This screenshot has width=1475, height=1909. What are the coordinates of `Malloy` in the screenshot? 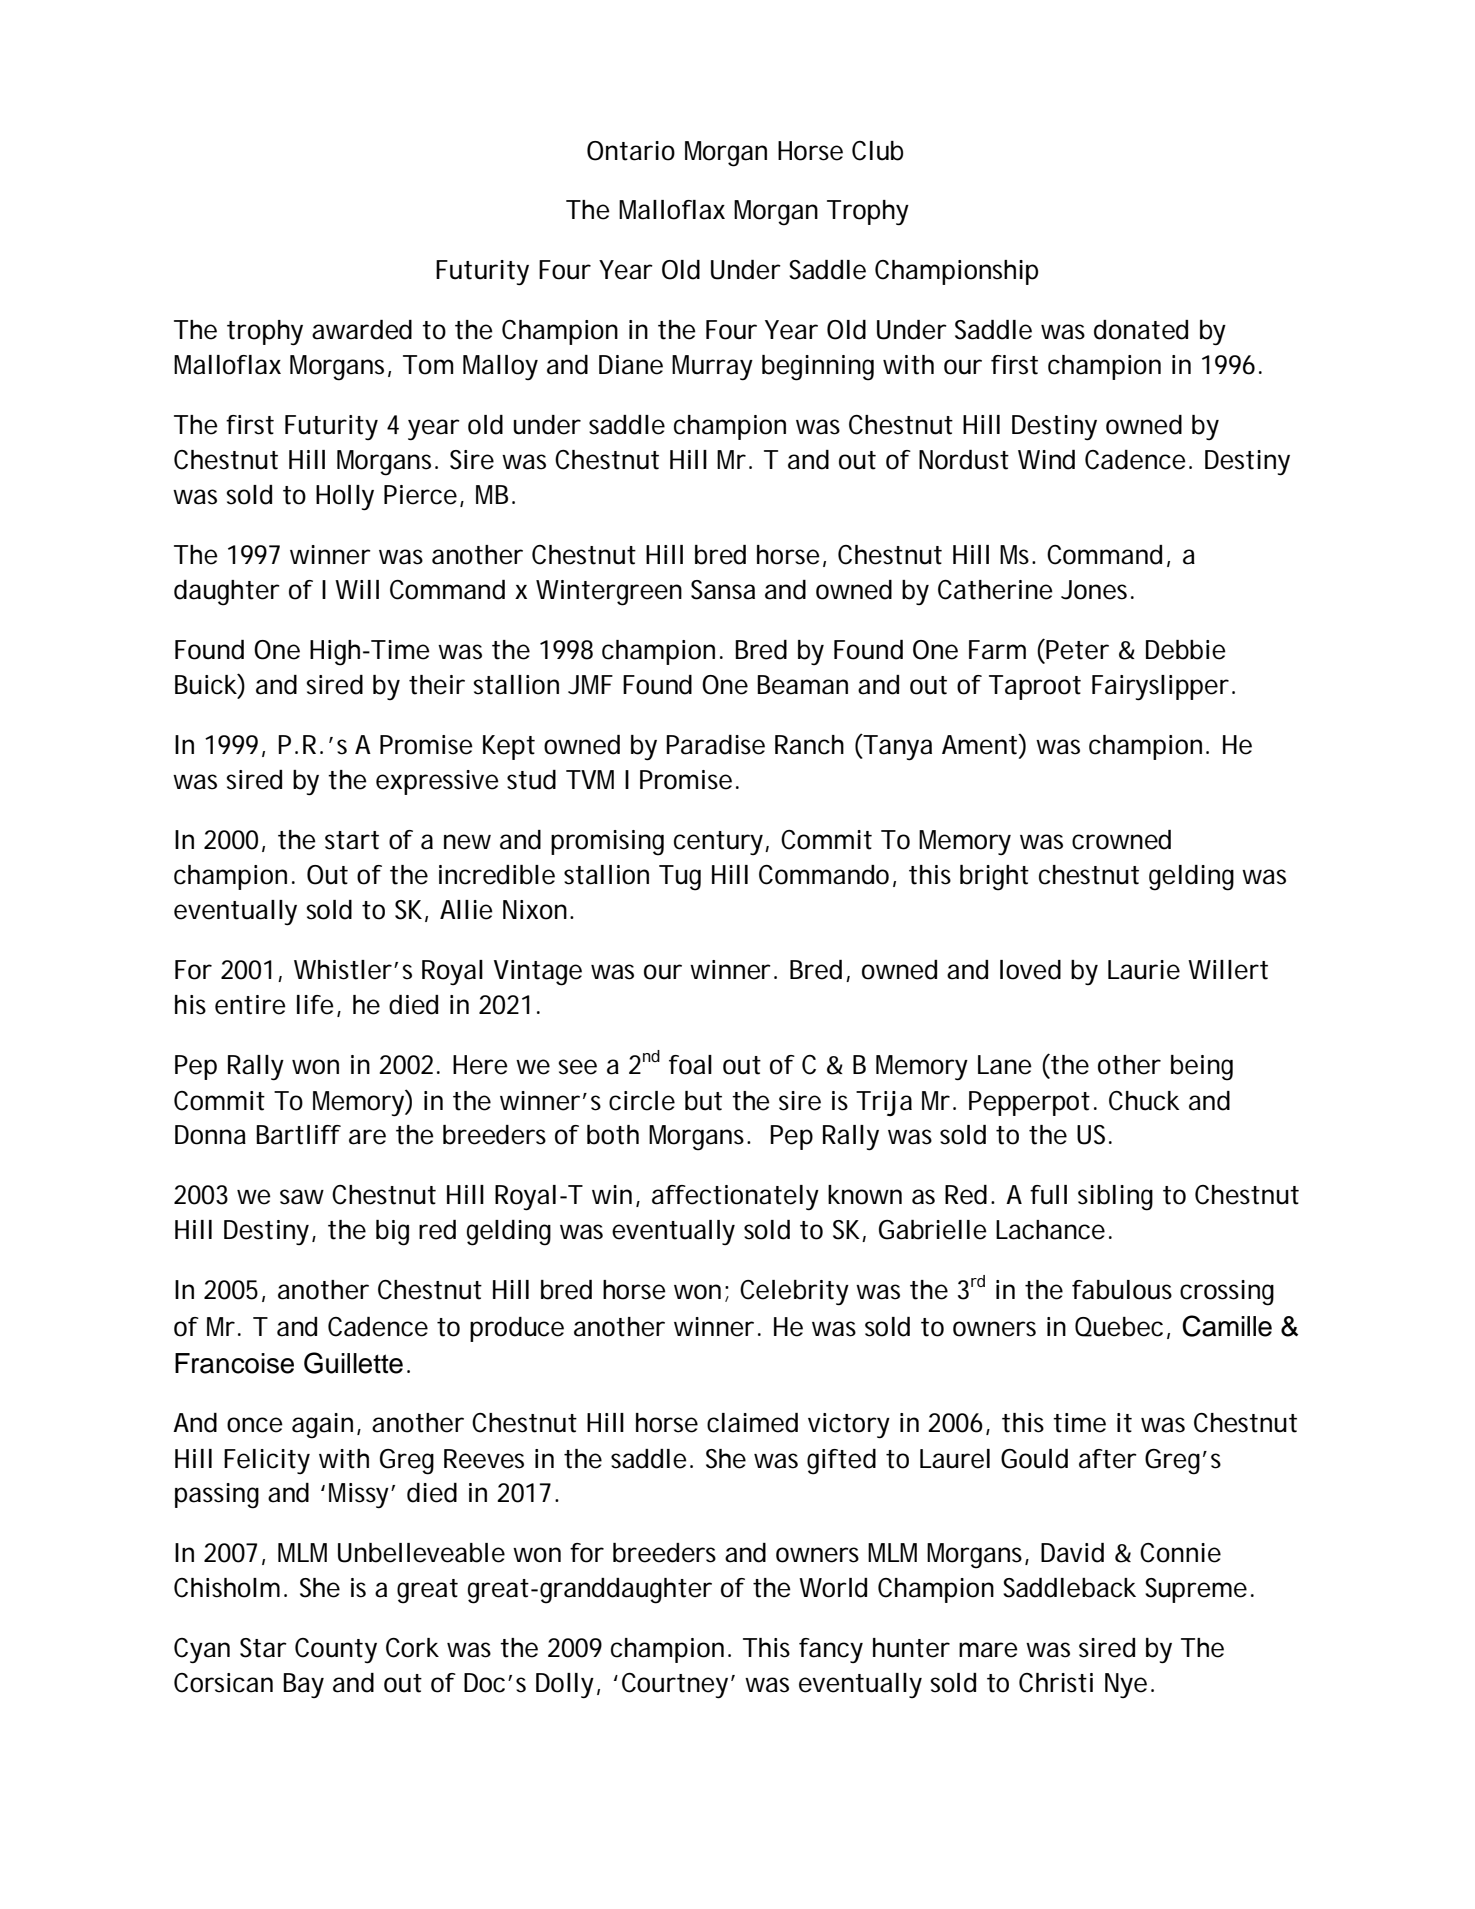 It's located at (500, 367).
